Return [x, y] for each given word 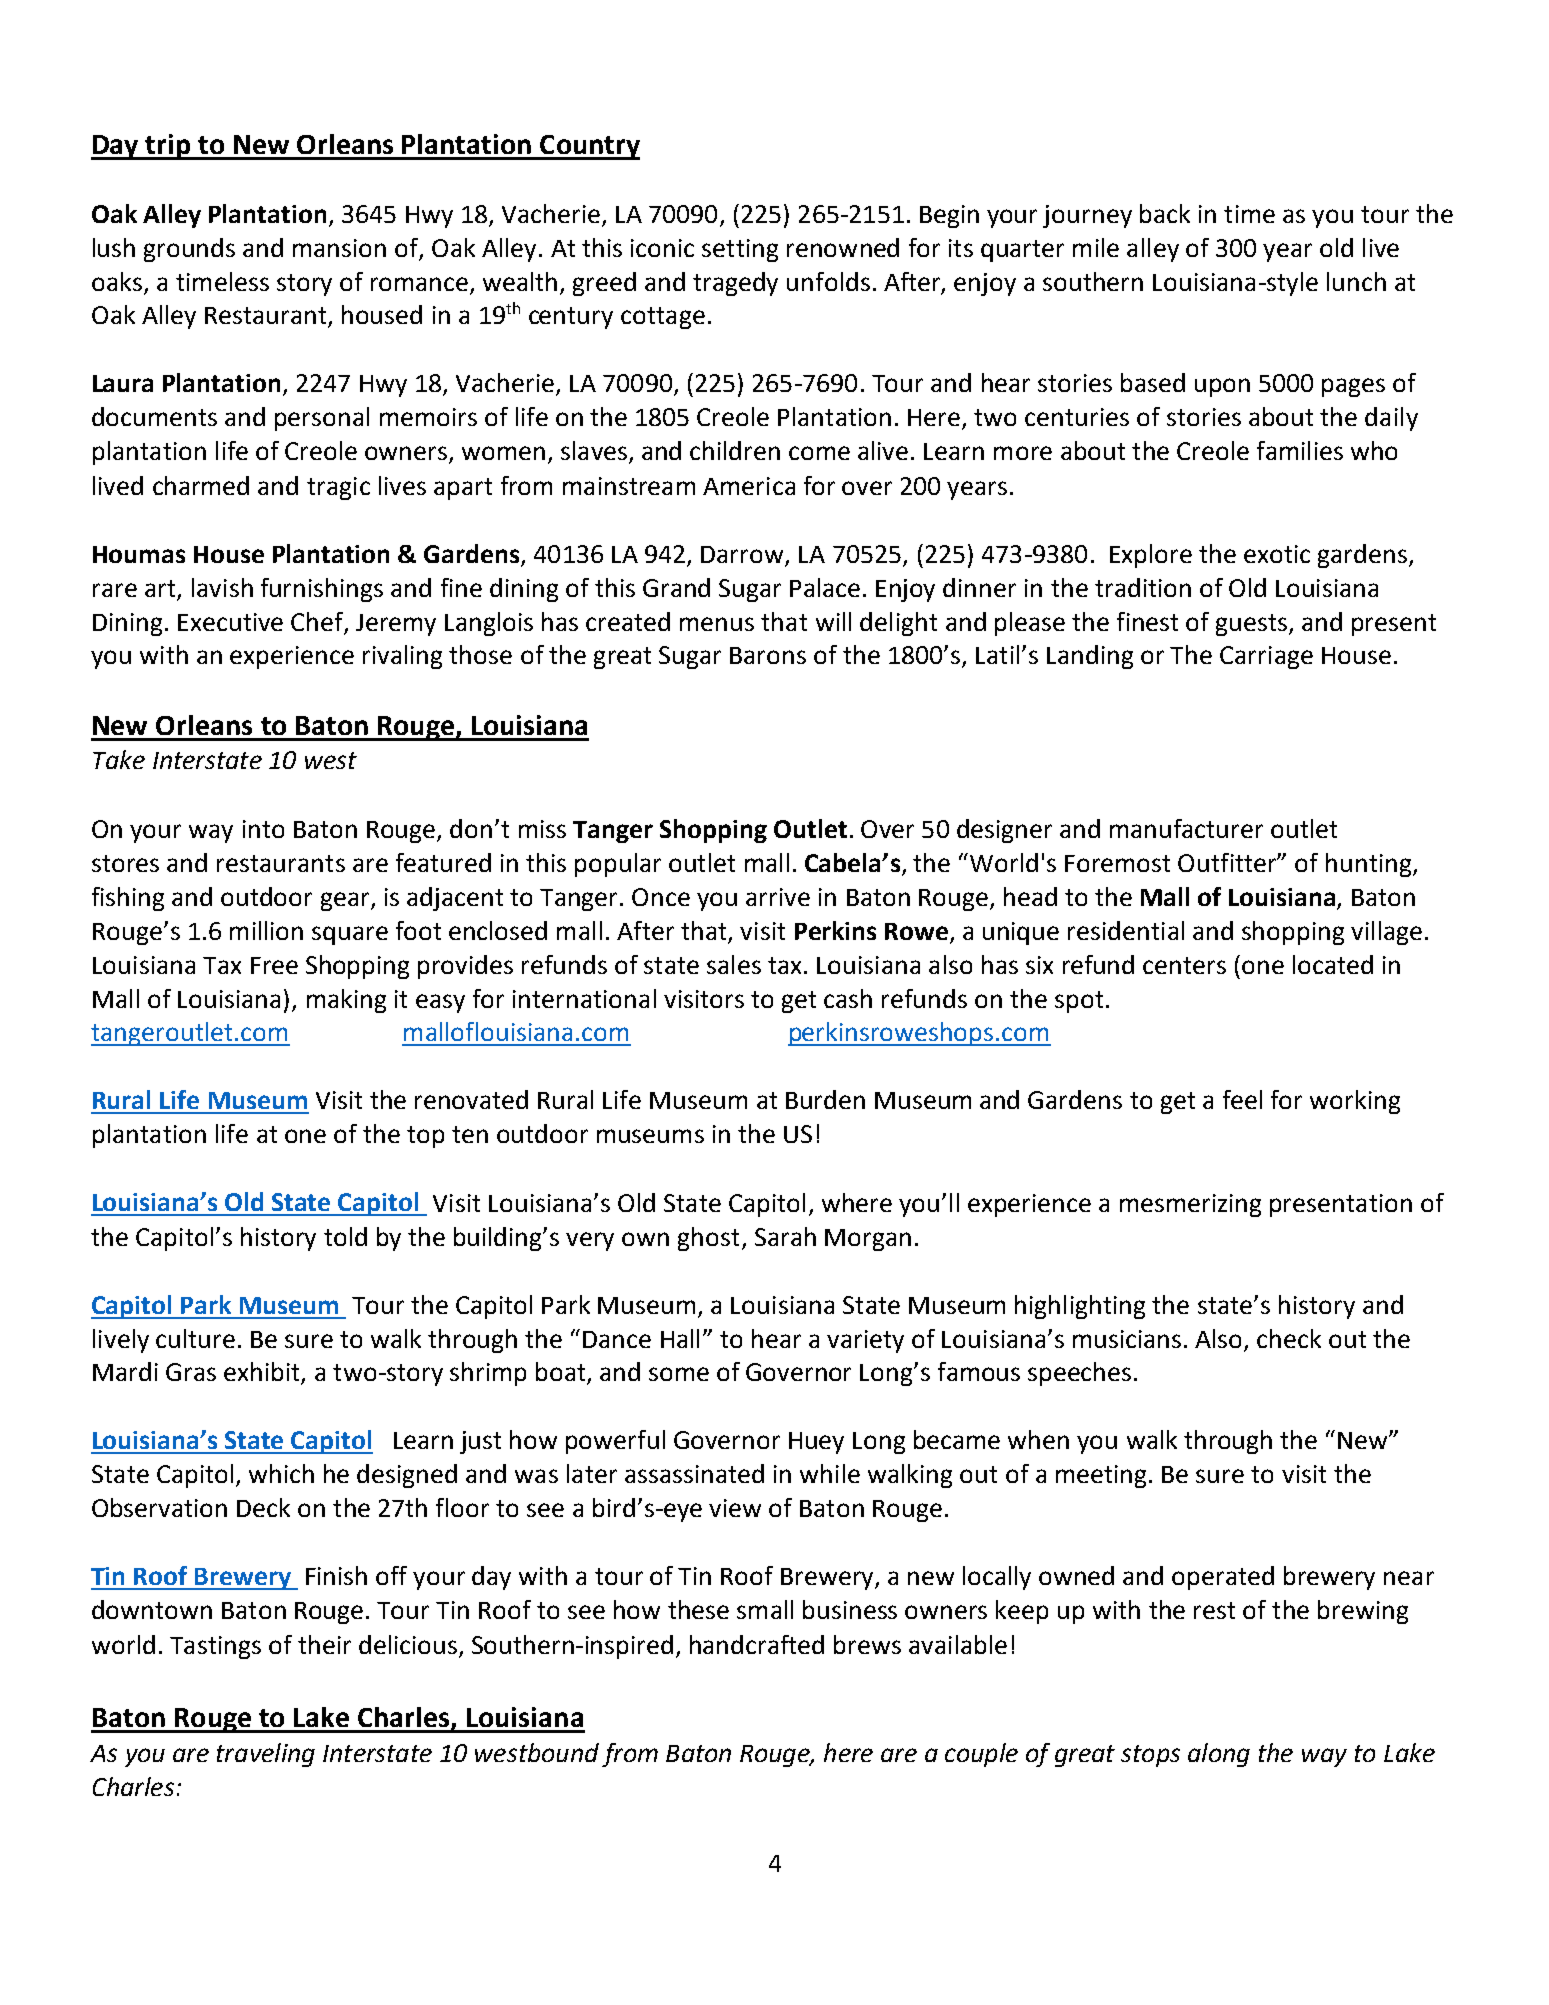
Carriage [1266, 657]
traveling [266, 1755]
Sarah [785, 1236]
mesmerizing [1190, 1205]
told [345, 1236]
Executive [230, 622]
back [1165, 213]
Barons [768, 655]
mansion [339, 248]
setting [740, 250]
